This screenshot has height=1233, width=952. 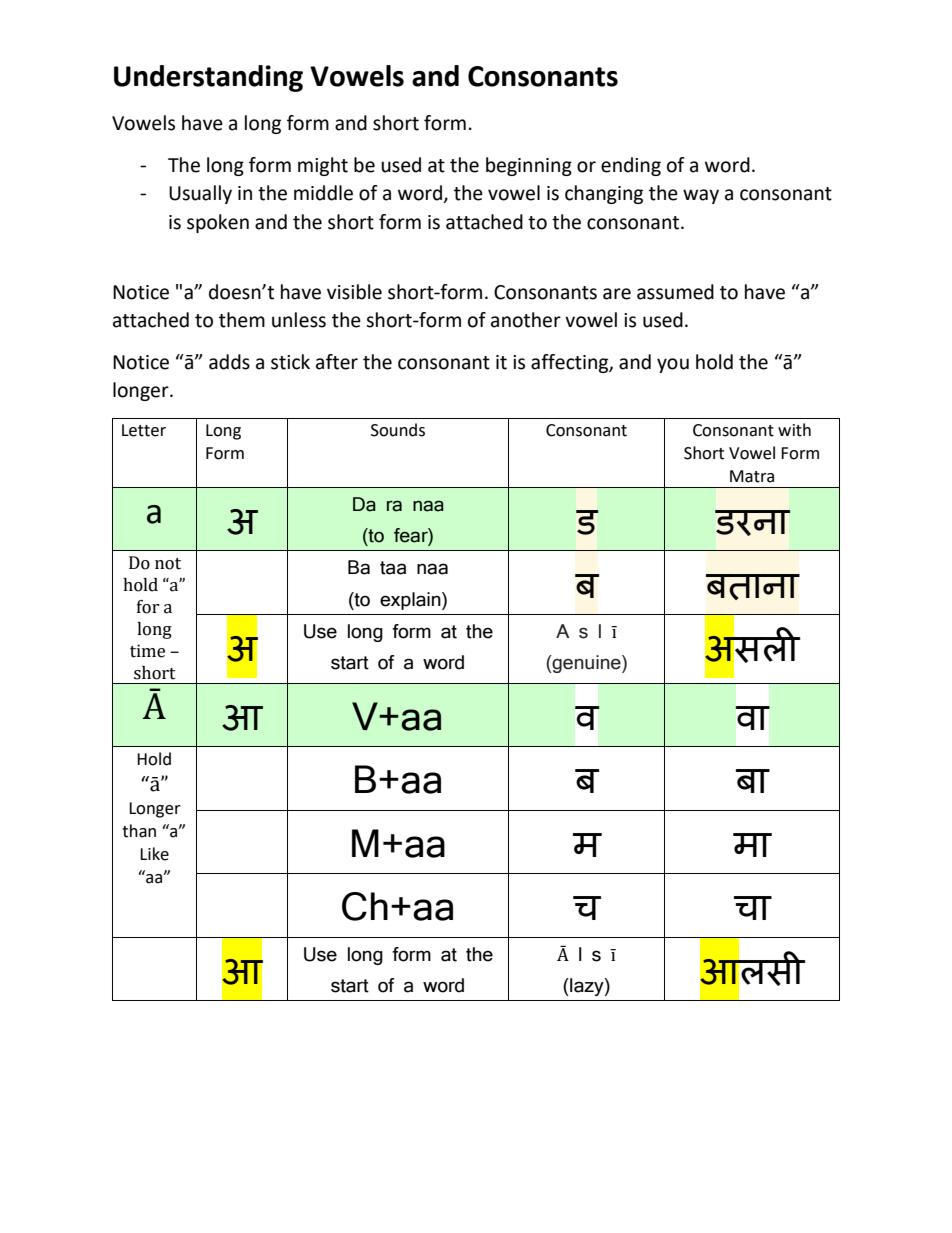 What do you see at coordinates (139, 831) in the screenshot?
I see `than` at bounding box center [139, 831].
